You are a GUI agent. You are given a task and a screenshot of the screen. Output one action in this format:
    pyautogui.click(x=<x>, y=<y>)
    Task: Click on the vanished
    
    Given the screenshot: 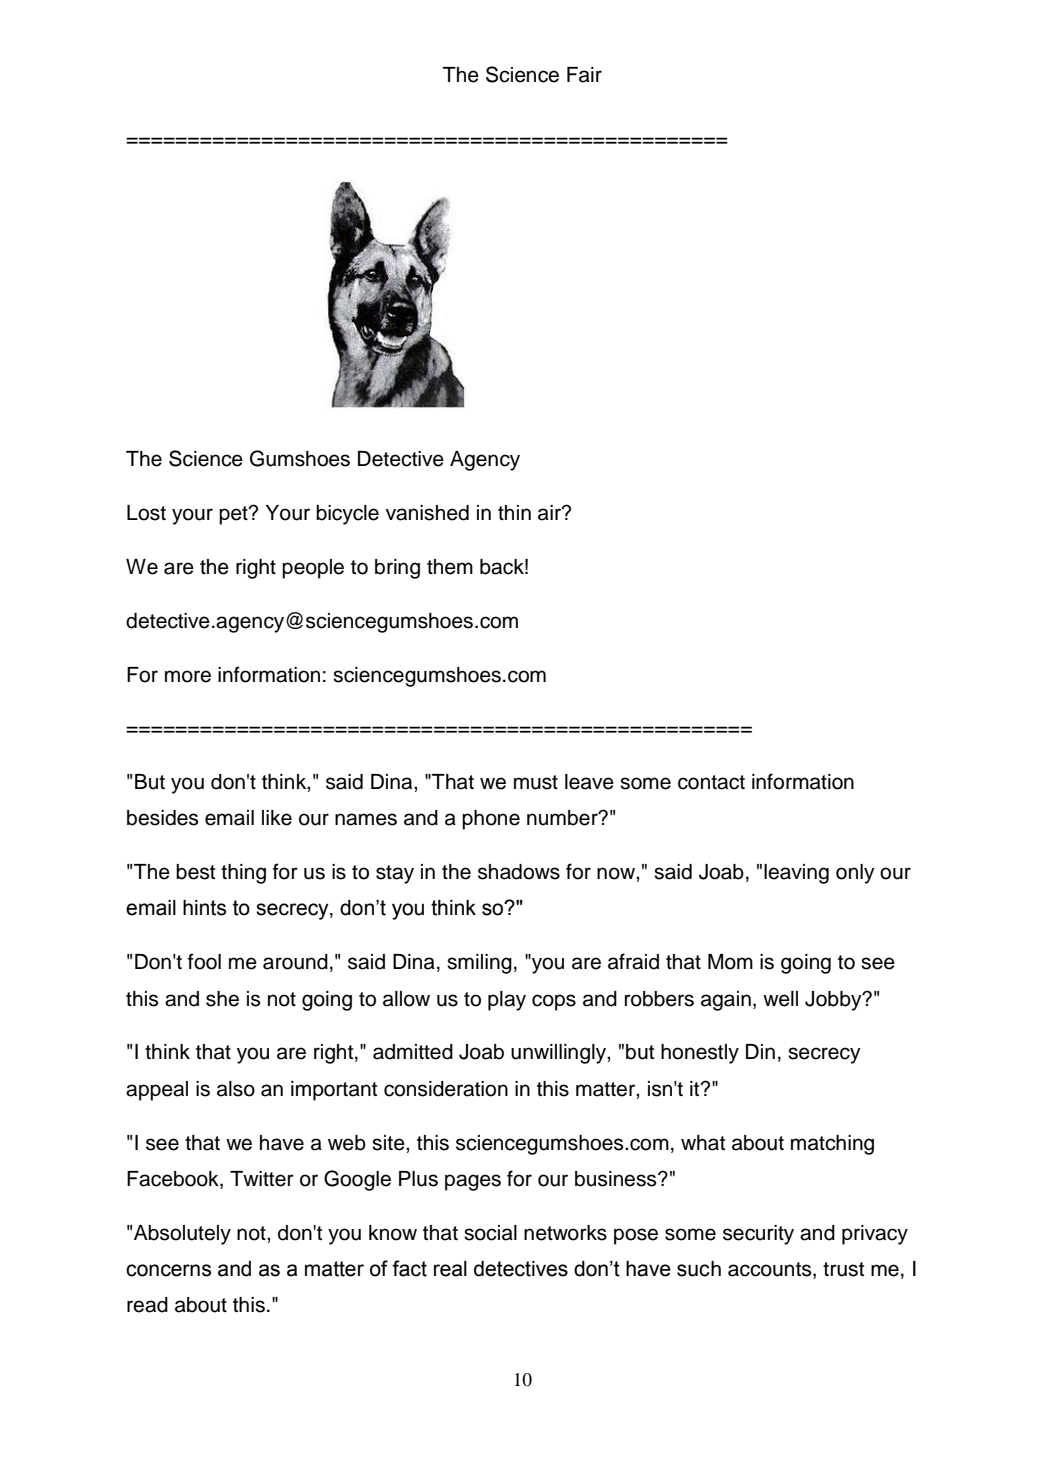 What is the action you would take?
    pyautogui.click(x=427, y=513)
